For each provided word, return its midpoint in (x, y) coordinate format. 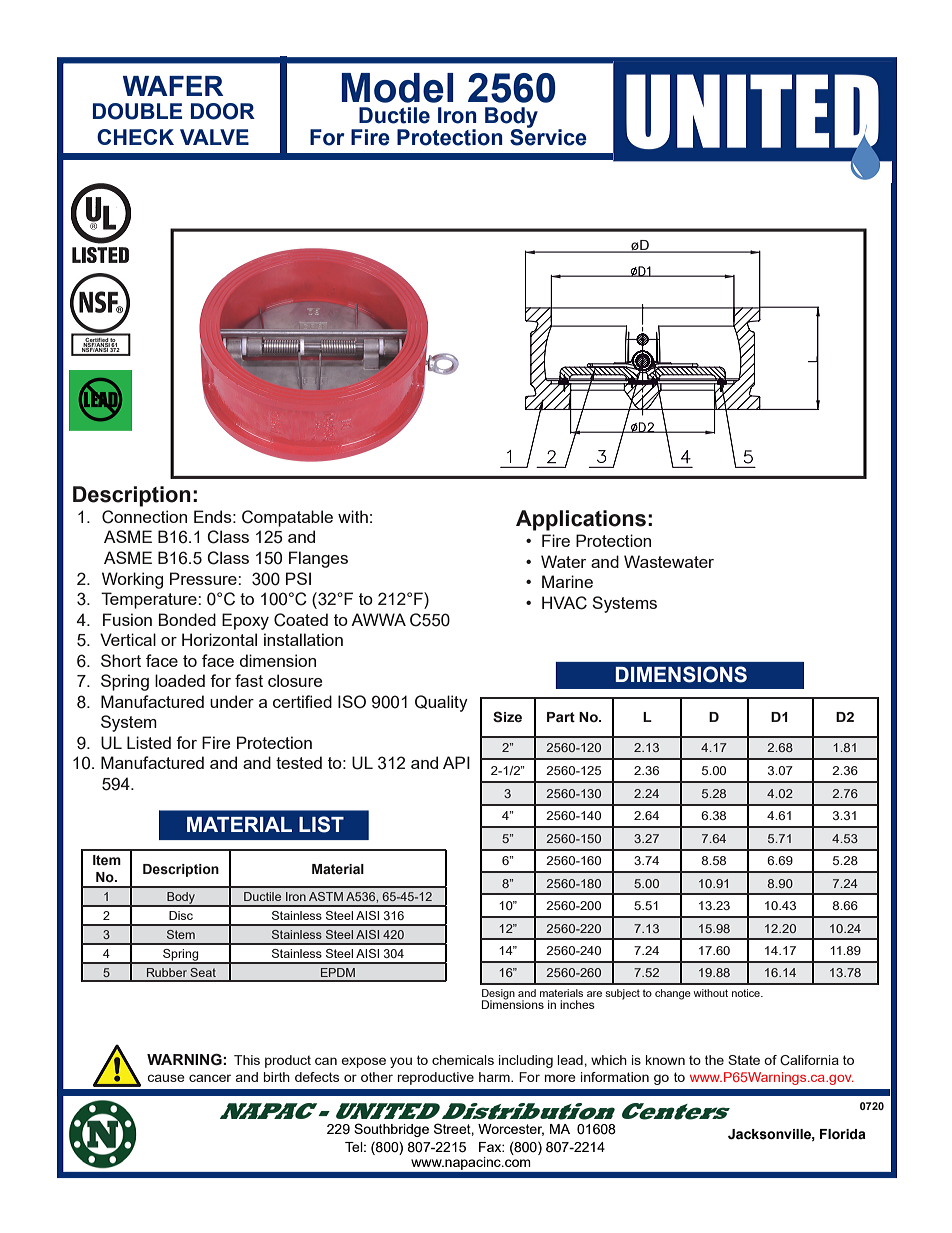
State (744, 1060)
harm (495, 1077)
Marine (567, 581)
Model (397, 88)
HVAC (564, 603)
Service (548, 136)
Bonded (187, 619)
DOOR (223, 111)
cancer (210, 1078)
